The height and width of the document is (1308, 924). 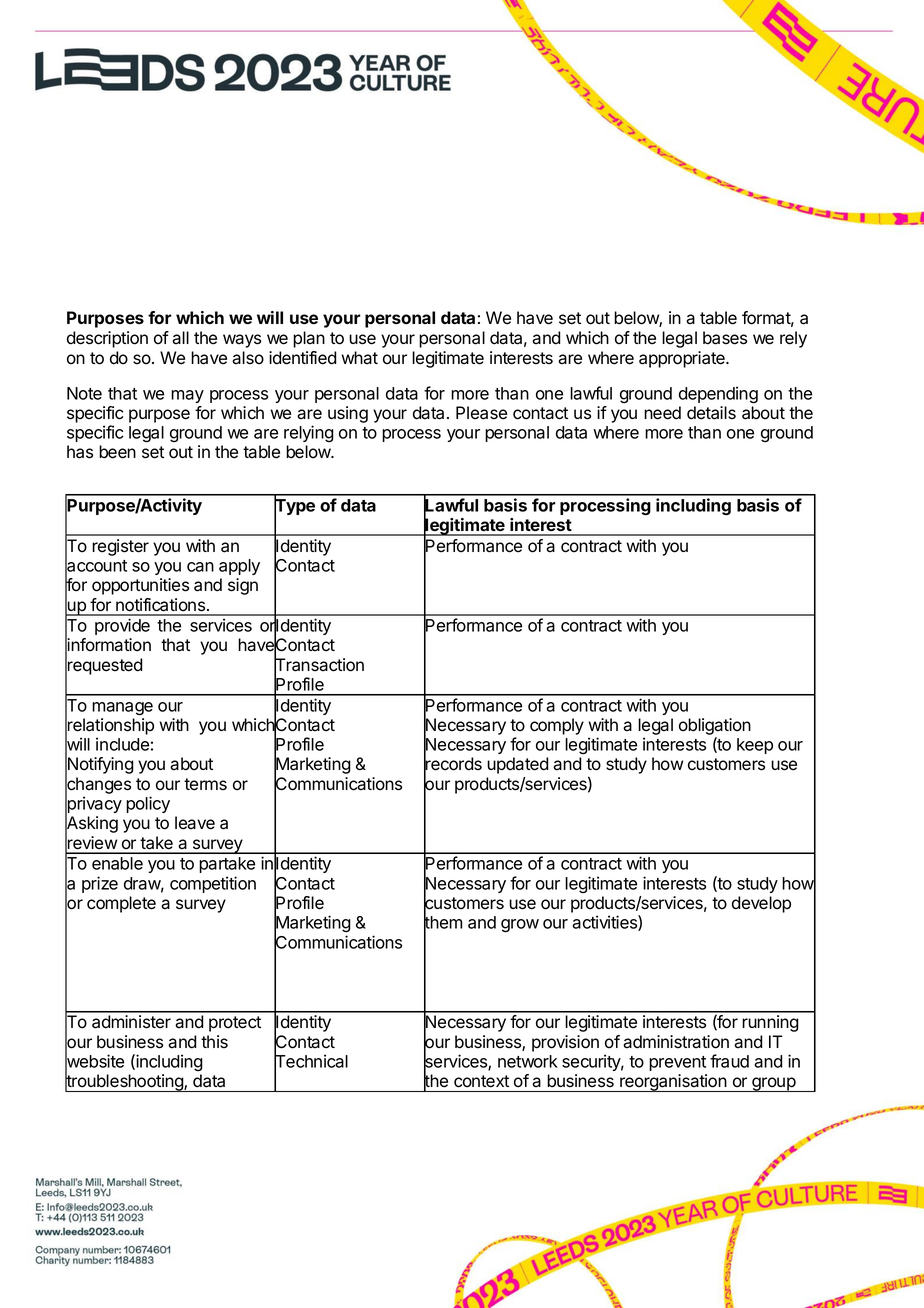 I want to click on all, so click(x=180, y=338).
